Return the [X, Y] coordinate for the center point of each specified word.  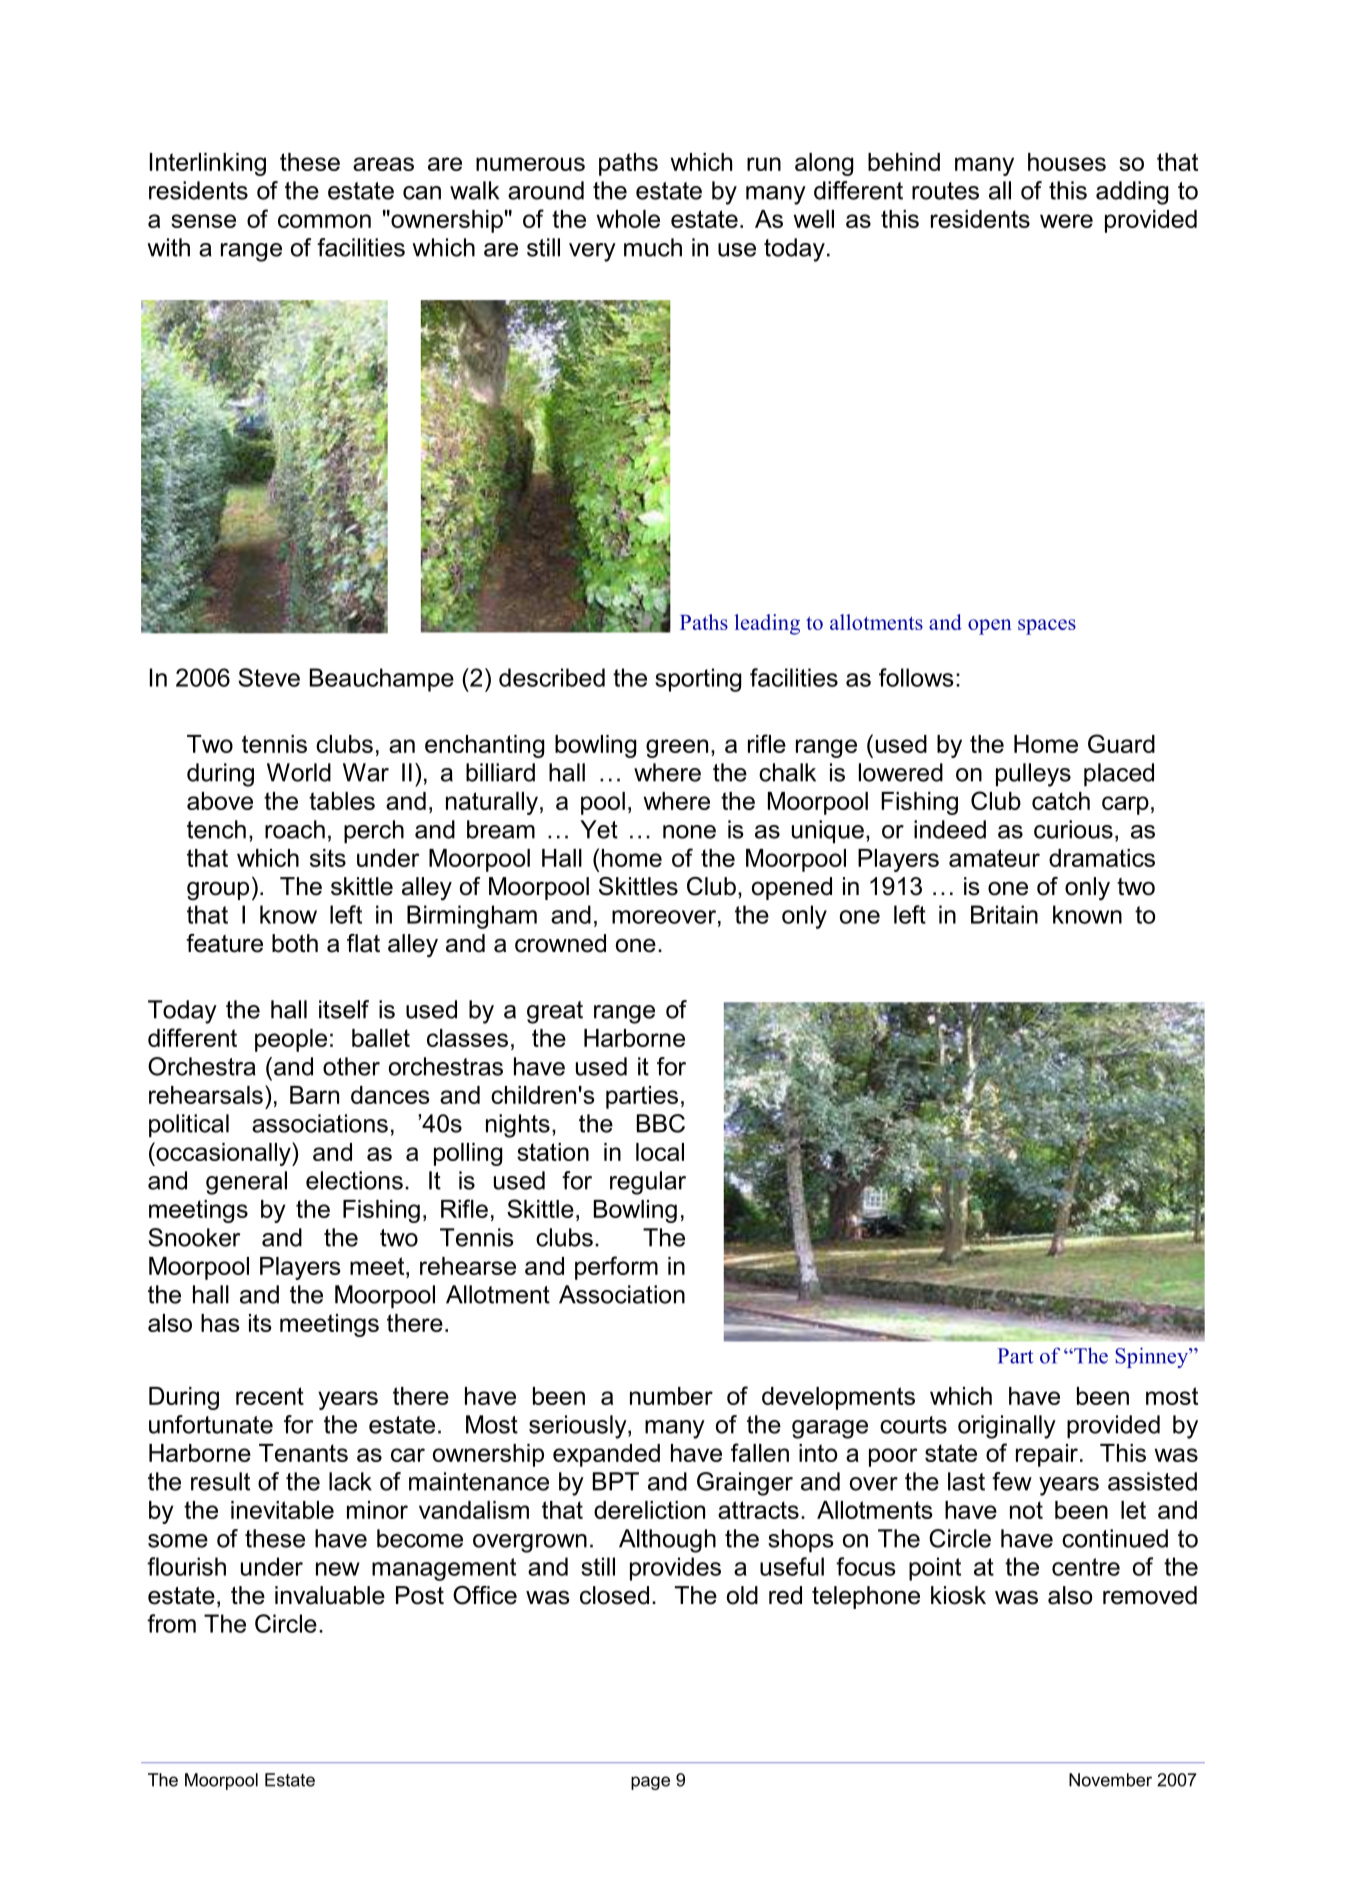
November [1110, 1780]
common [324, 221]
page [650, 1783]
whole [628, 219]
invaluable [330, 1595]
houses [1067, 162]
